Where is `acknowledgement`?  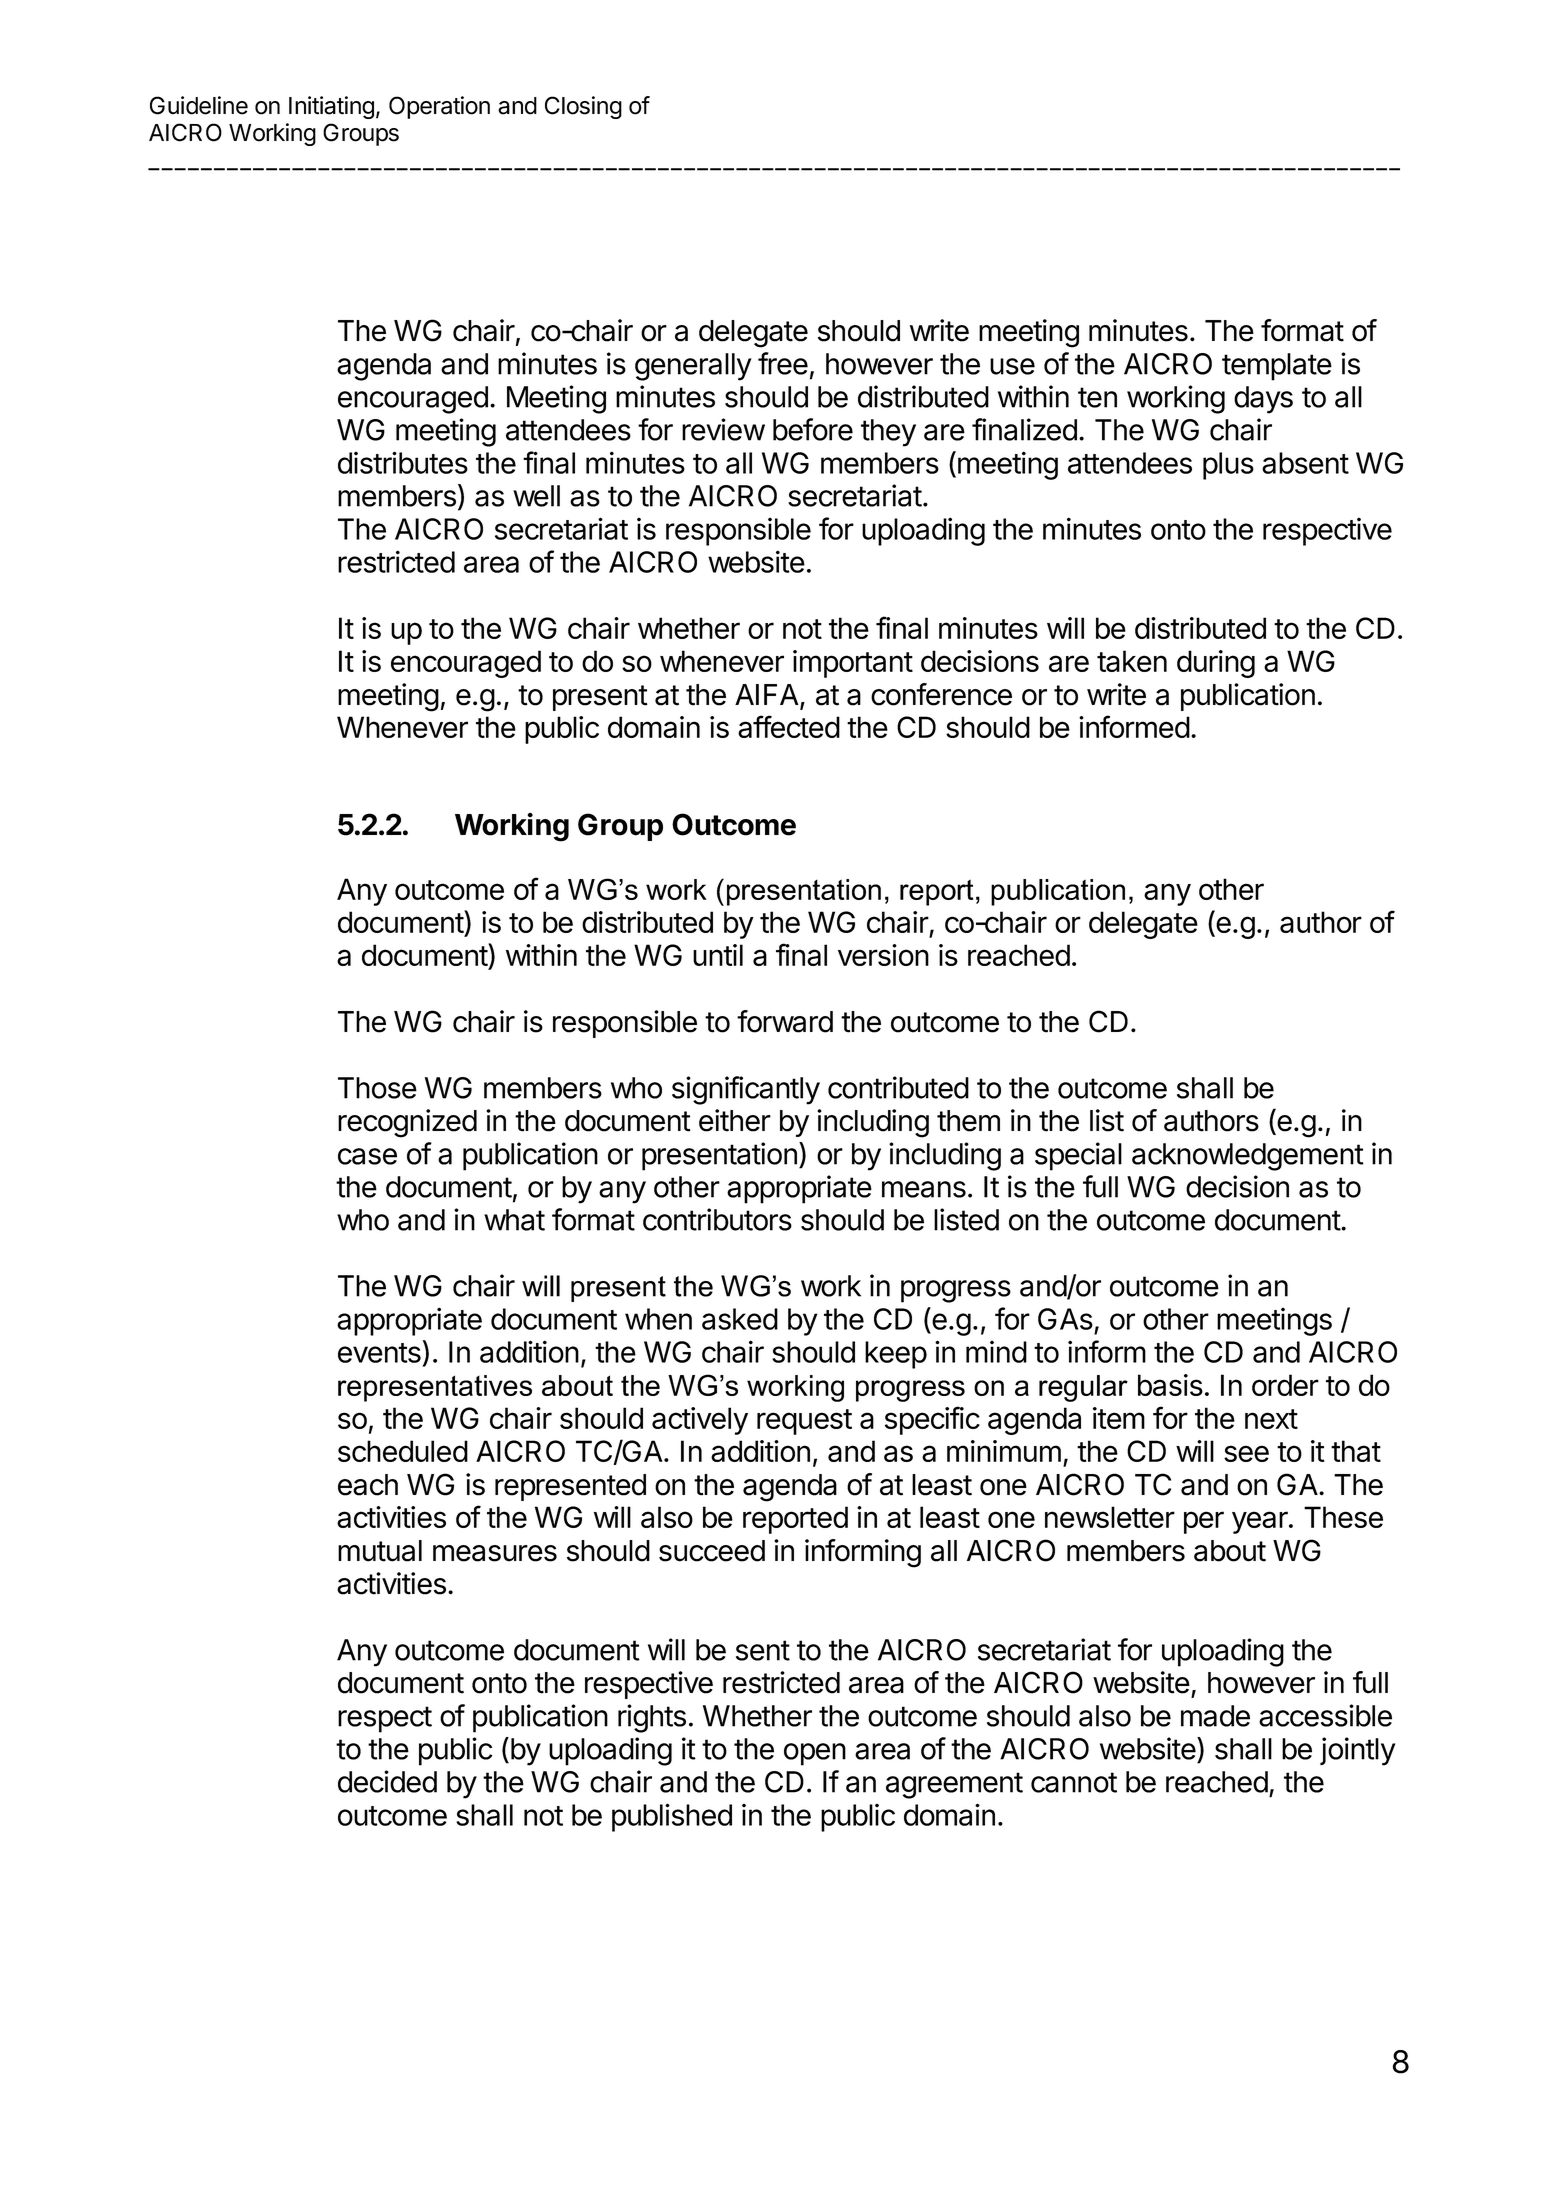 acknowledgement is located at coordinates (1248, 1157).
